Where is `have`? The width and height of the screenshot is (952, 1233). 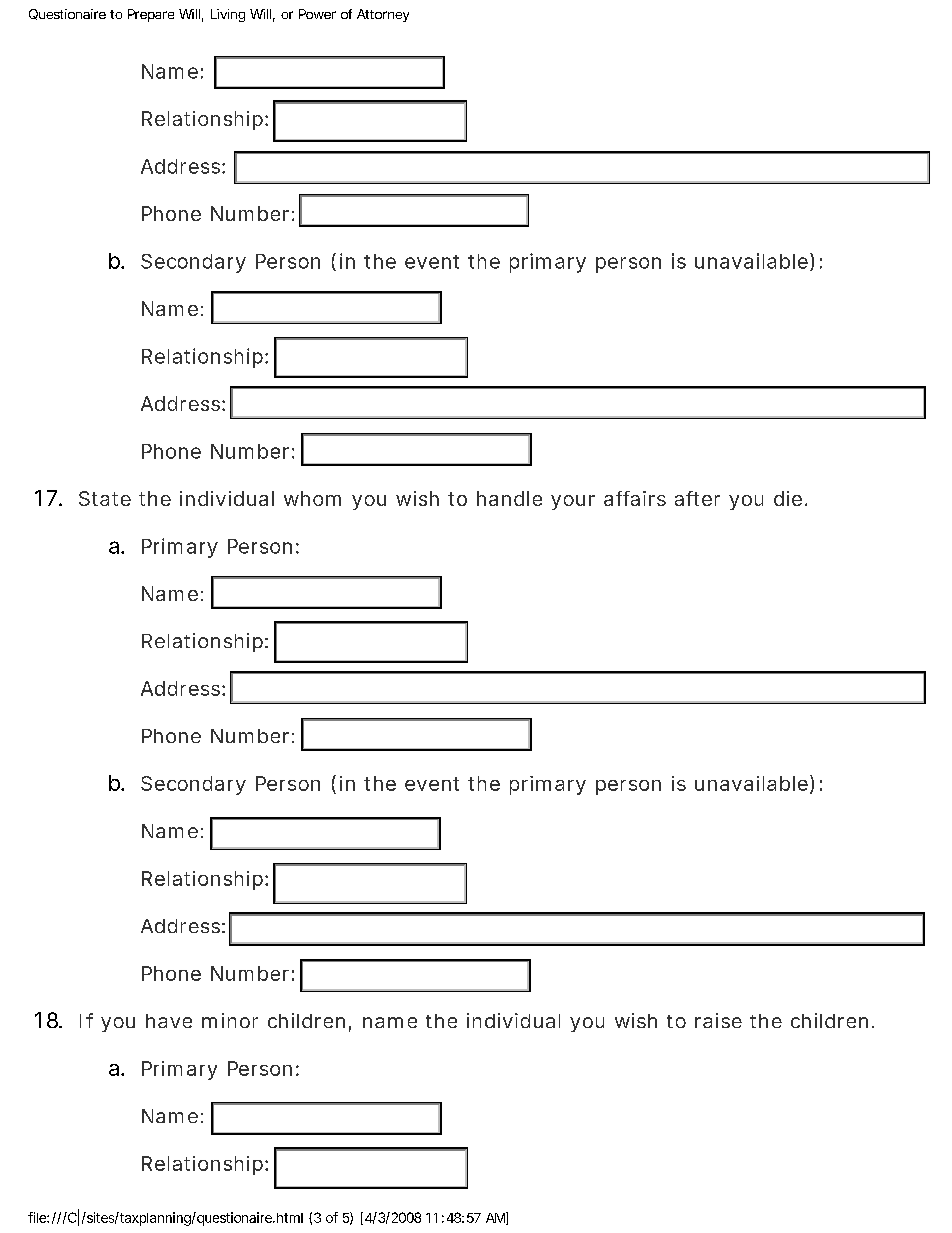 have is located at coordinates (169, 1021).
